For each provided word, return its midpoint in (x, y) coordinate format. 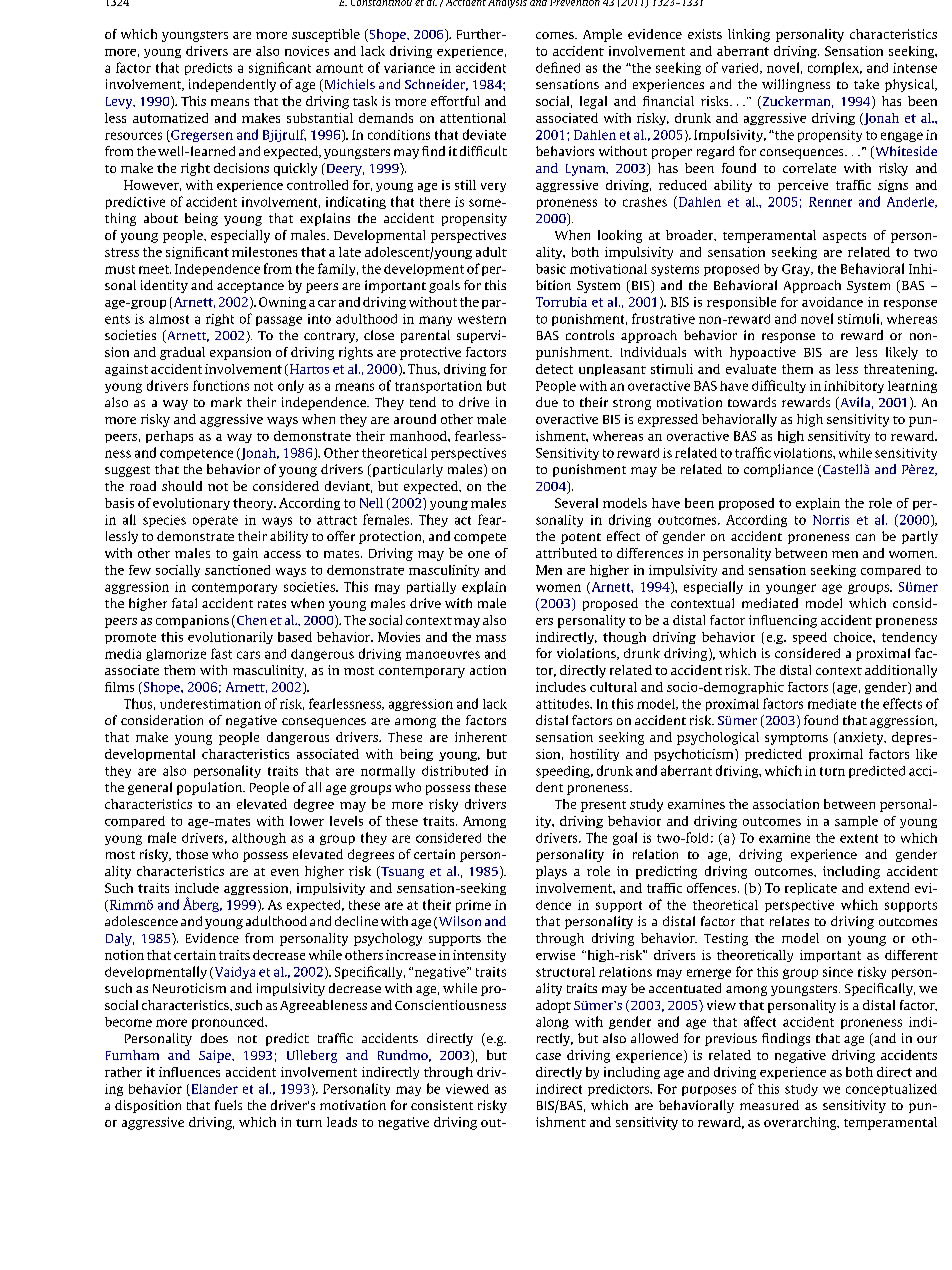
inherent (481, 737)
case (548, 1056)
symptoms (796, 739)
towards (752, 402)
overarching (801, 1123)
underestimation (210, 704)
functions (221, 385)
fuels (228, 1105)
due (547, 402)
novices (307, 51)
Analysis (507, 4)
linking (749, 35)
